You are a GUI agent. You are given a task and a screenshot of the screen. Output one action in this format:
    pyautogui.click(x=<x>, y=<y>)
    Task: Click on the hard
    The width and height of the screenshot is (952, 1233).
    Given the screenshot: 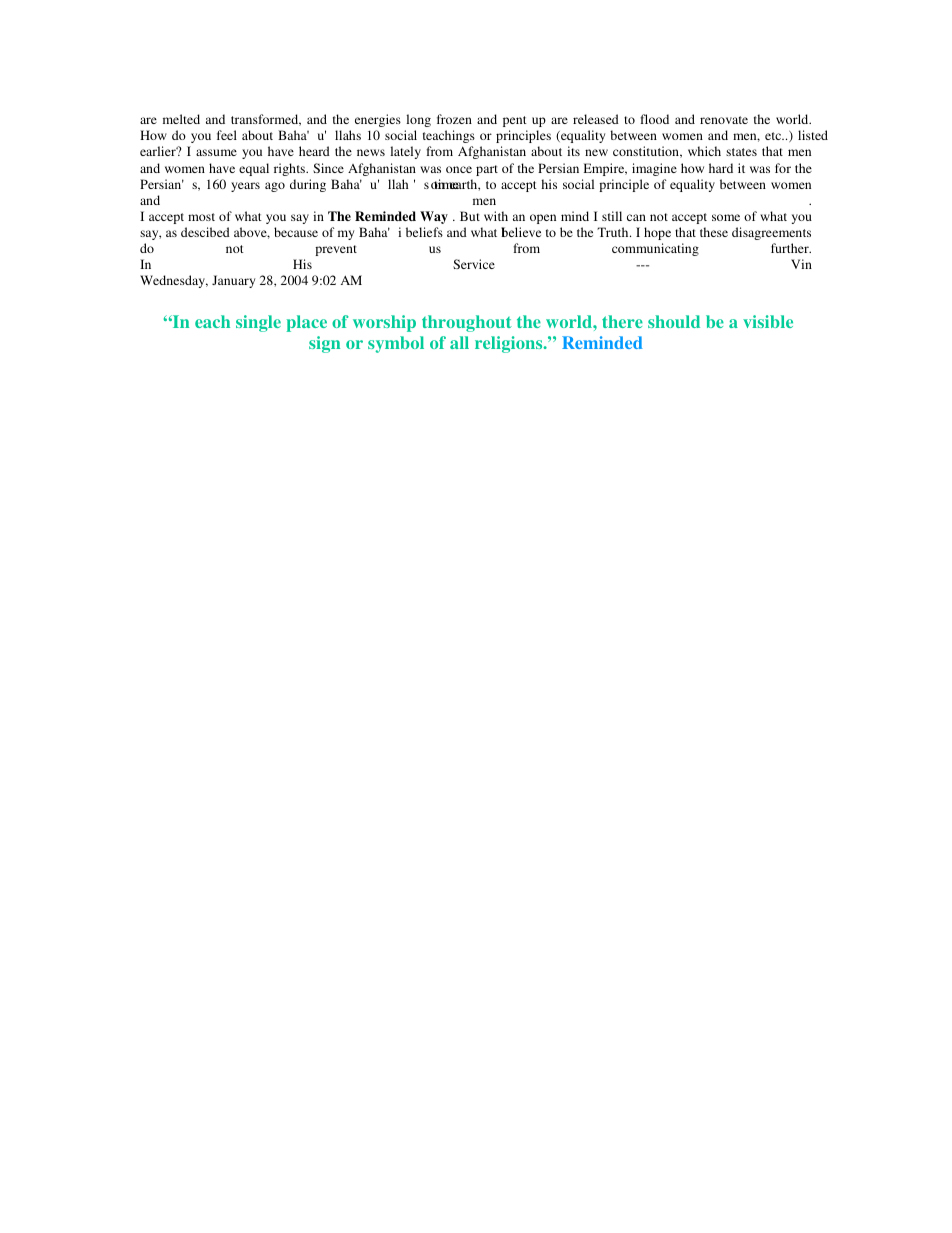 What is the action you would take?
    pyautogui.click(x=721, y=168)
